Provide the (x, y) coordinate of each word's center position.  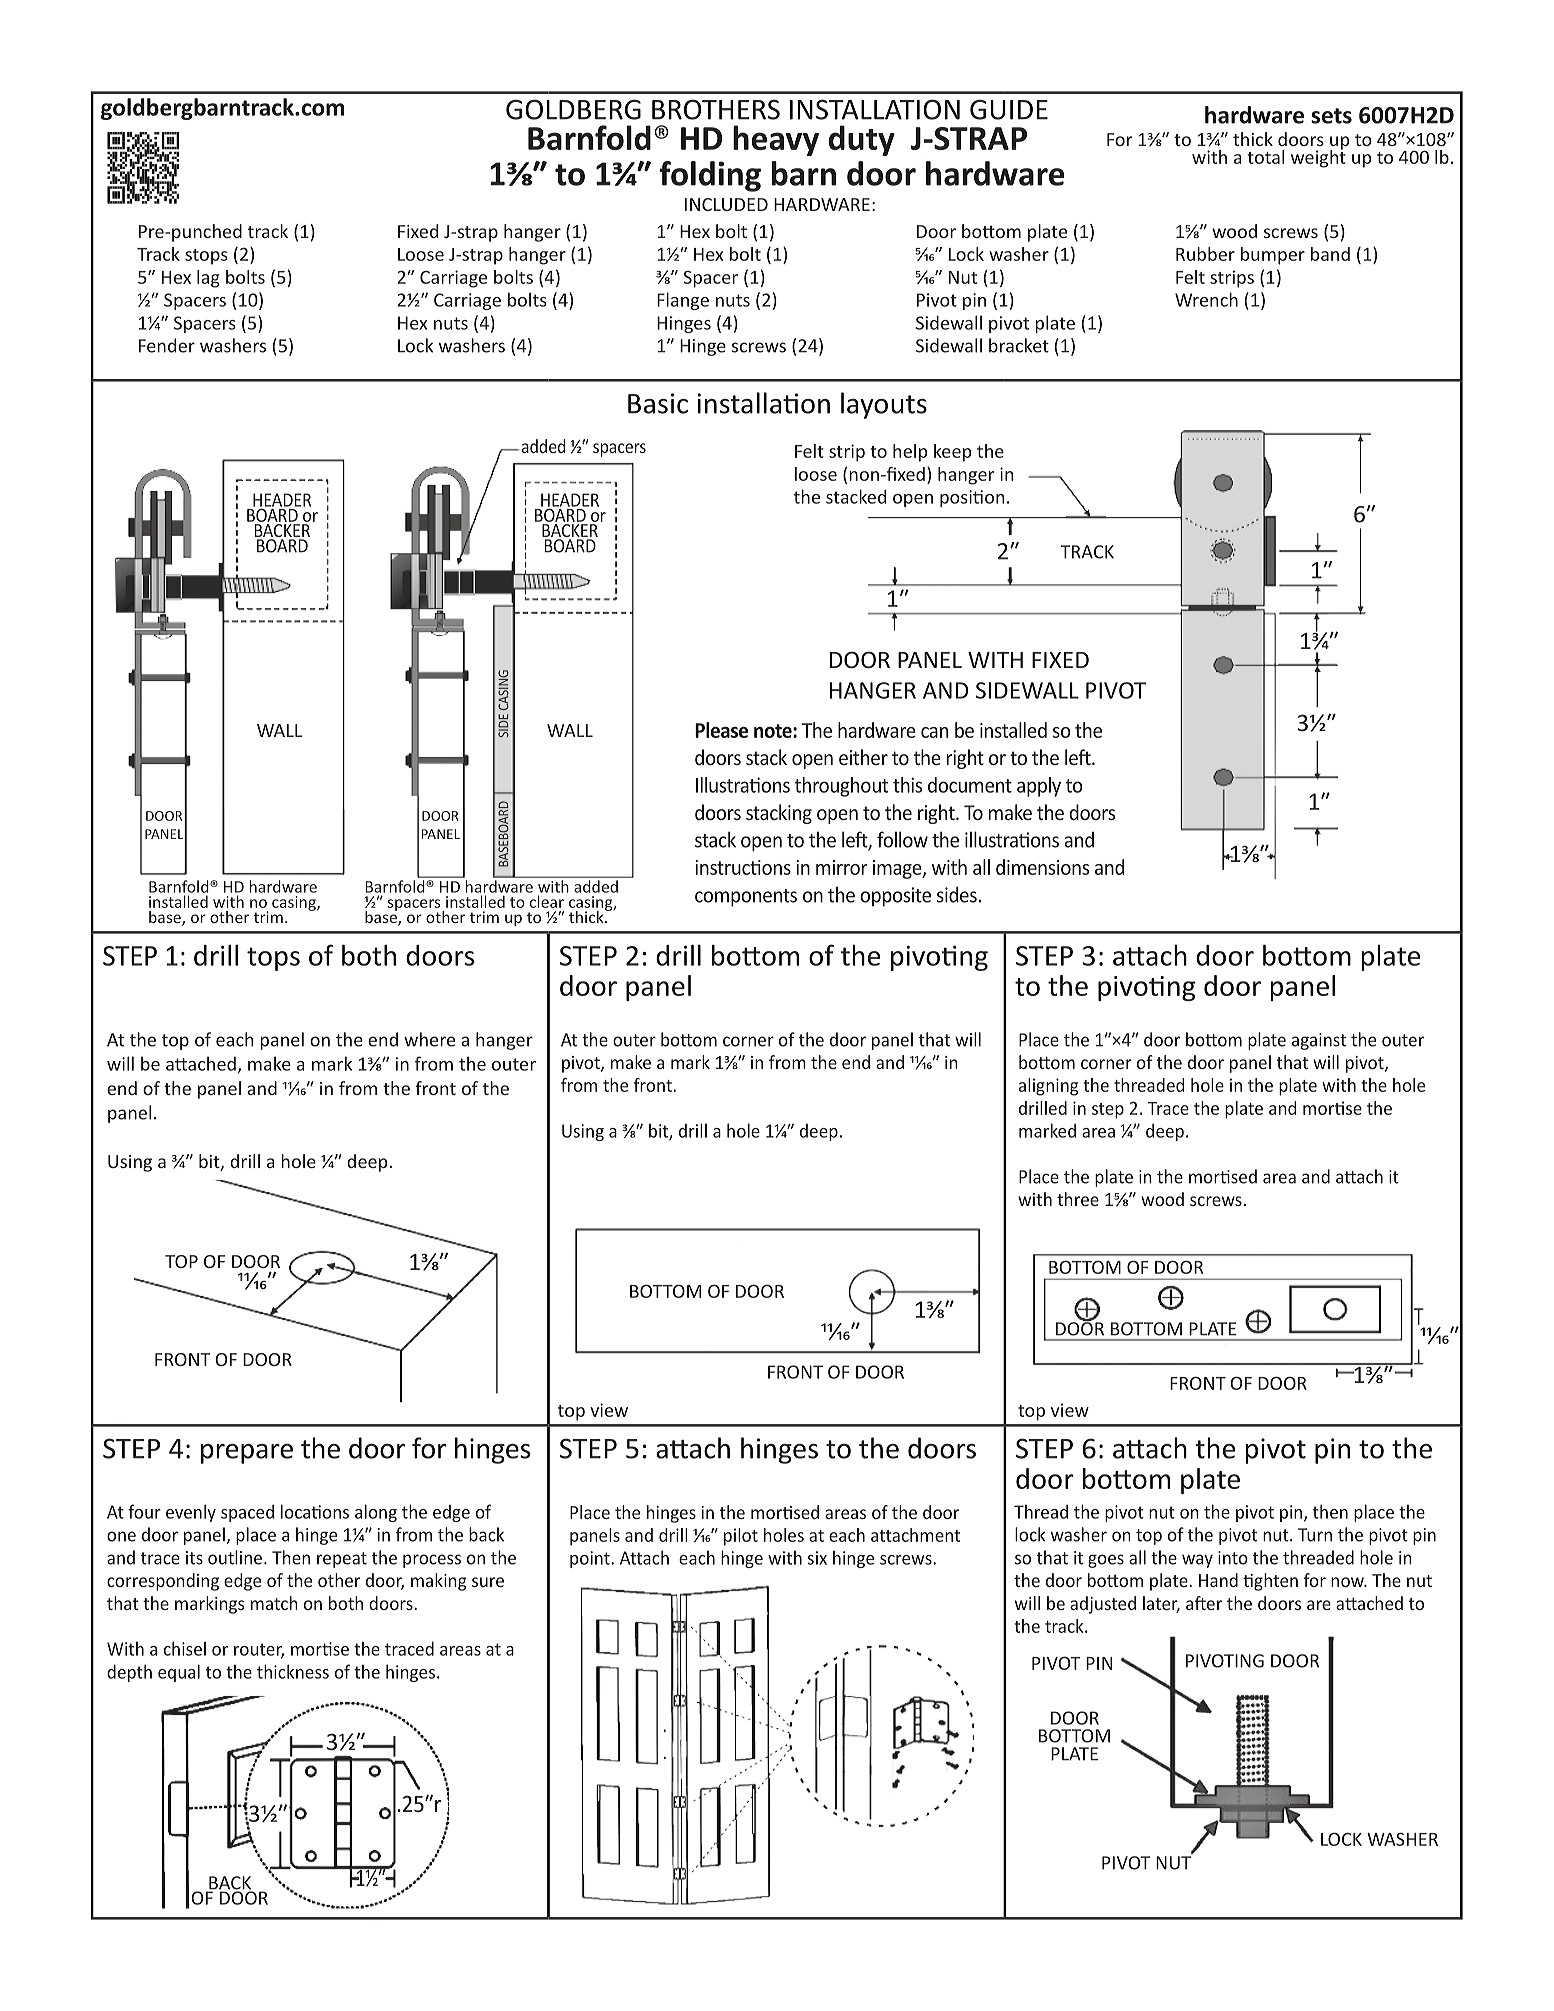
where (429, 1039)
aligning (1048, 1087)
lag (208, 279)
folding (710, 176)
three (1078, 1199)
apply (1039, 787)
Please (721, 730)
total (1265, 157)
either (863, 757)
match (274, 1603)
